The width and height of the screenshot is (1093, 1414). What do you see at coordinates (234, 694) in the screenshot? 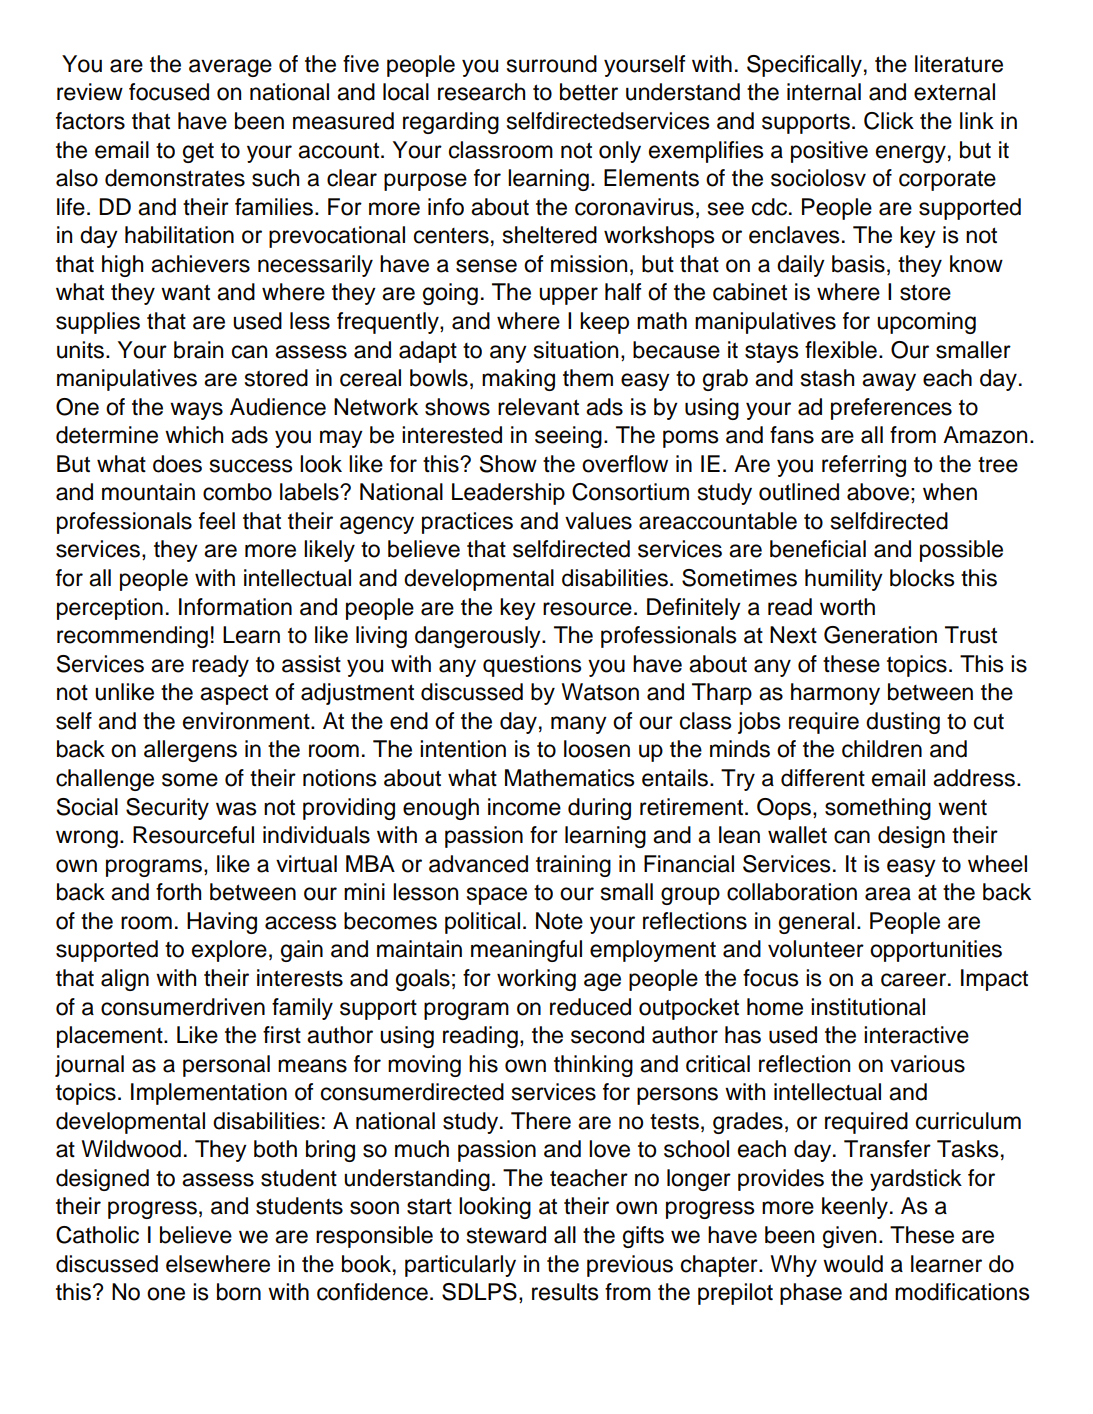
I see `aspect` at bounding box center [234, 694].
